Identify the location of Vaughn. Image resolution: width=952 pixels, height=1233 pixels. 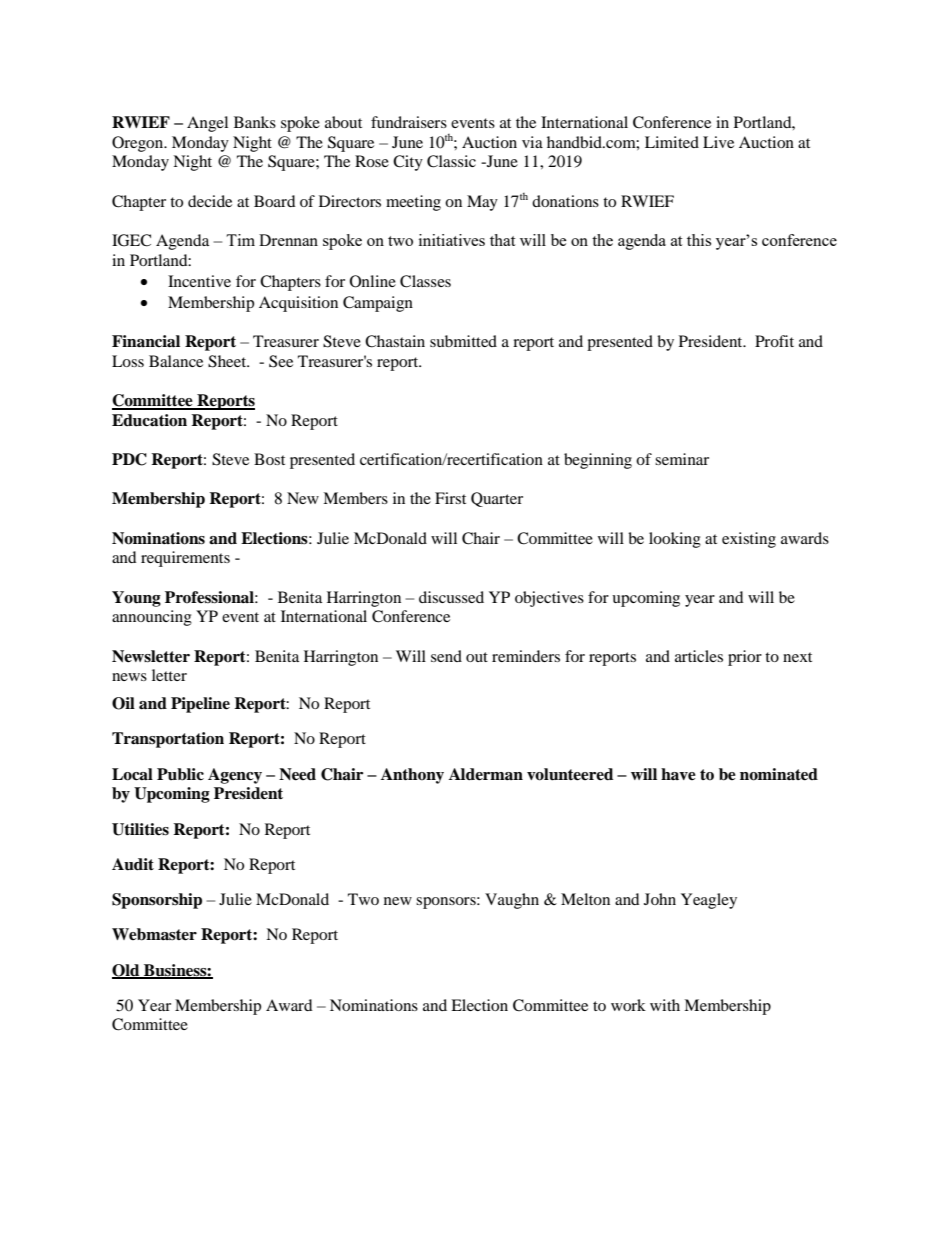
(512, 901).
